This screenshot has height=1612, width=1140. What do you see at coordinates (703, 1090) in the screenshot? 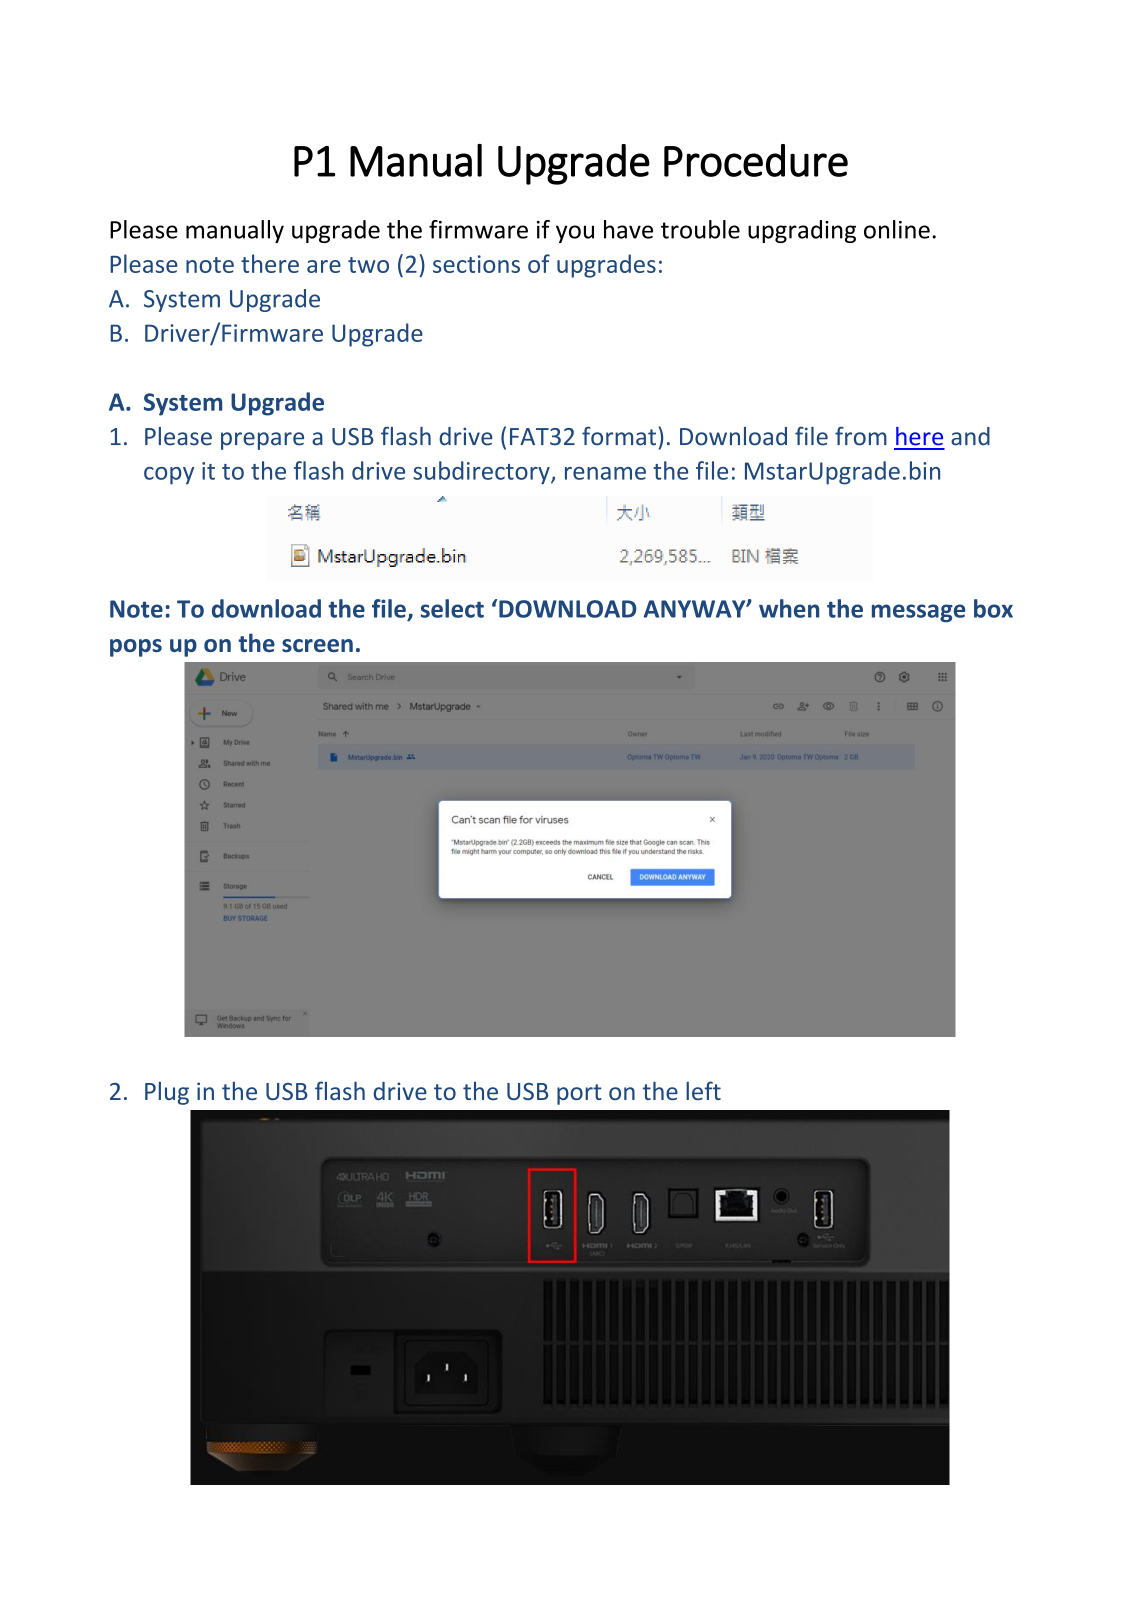
I see `left` at bounding box center [703, 1090].
